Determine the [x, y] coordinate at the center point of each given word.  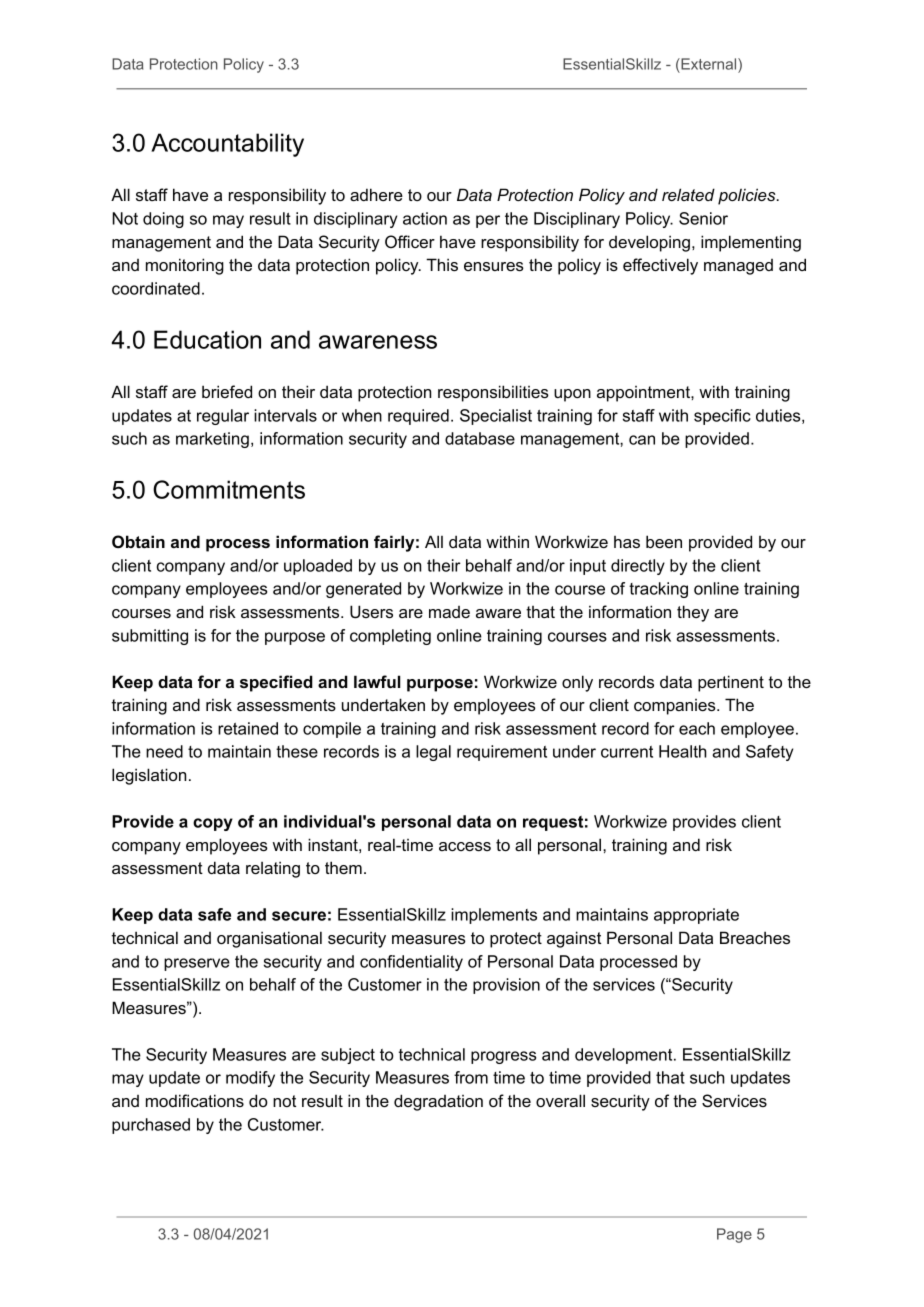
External [709, 64]
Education [207, 339]
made [449, 612]
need [164, 751]
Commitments [229, 489]
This [442, 264]
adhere [376, 194]
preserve [197, 964]
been [664, 541]
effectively [660, 266]
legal [433, 753]
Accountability [227, 145]
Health [683, 751]
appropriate [696, 916]
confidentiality [411, 963]
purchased [151, 1126]
